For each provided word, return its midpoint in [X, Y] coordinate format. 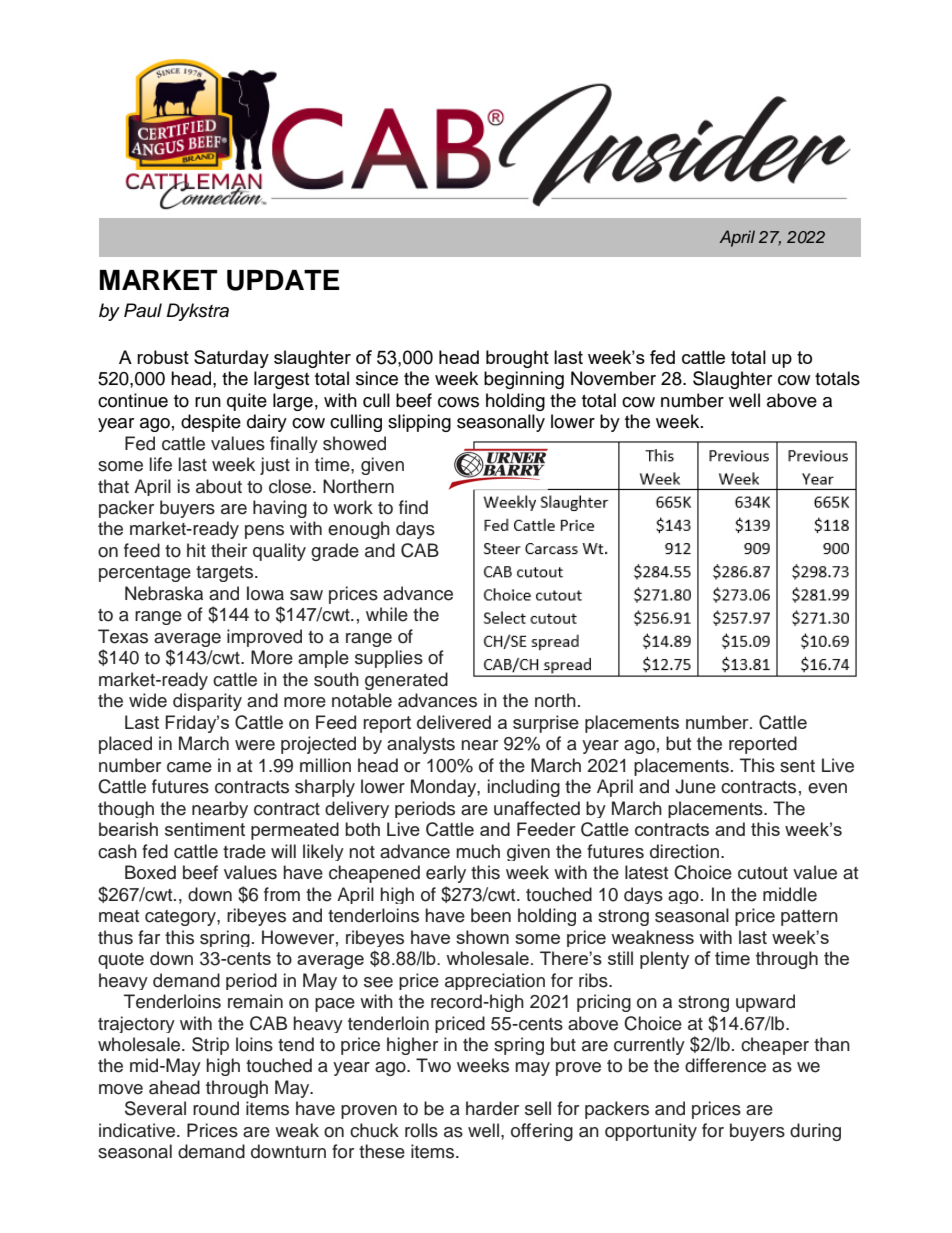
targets [224, 574]
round [216, 1108]
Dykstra [198, 312]
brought [517, 359]
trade [244, 851]
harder [492, 1108]
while [387, 614]
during [815, 1132]
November [613, 378]
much [478, 851]
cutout [763, 873]
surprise [546, 724]
